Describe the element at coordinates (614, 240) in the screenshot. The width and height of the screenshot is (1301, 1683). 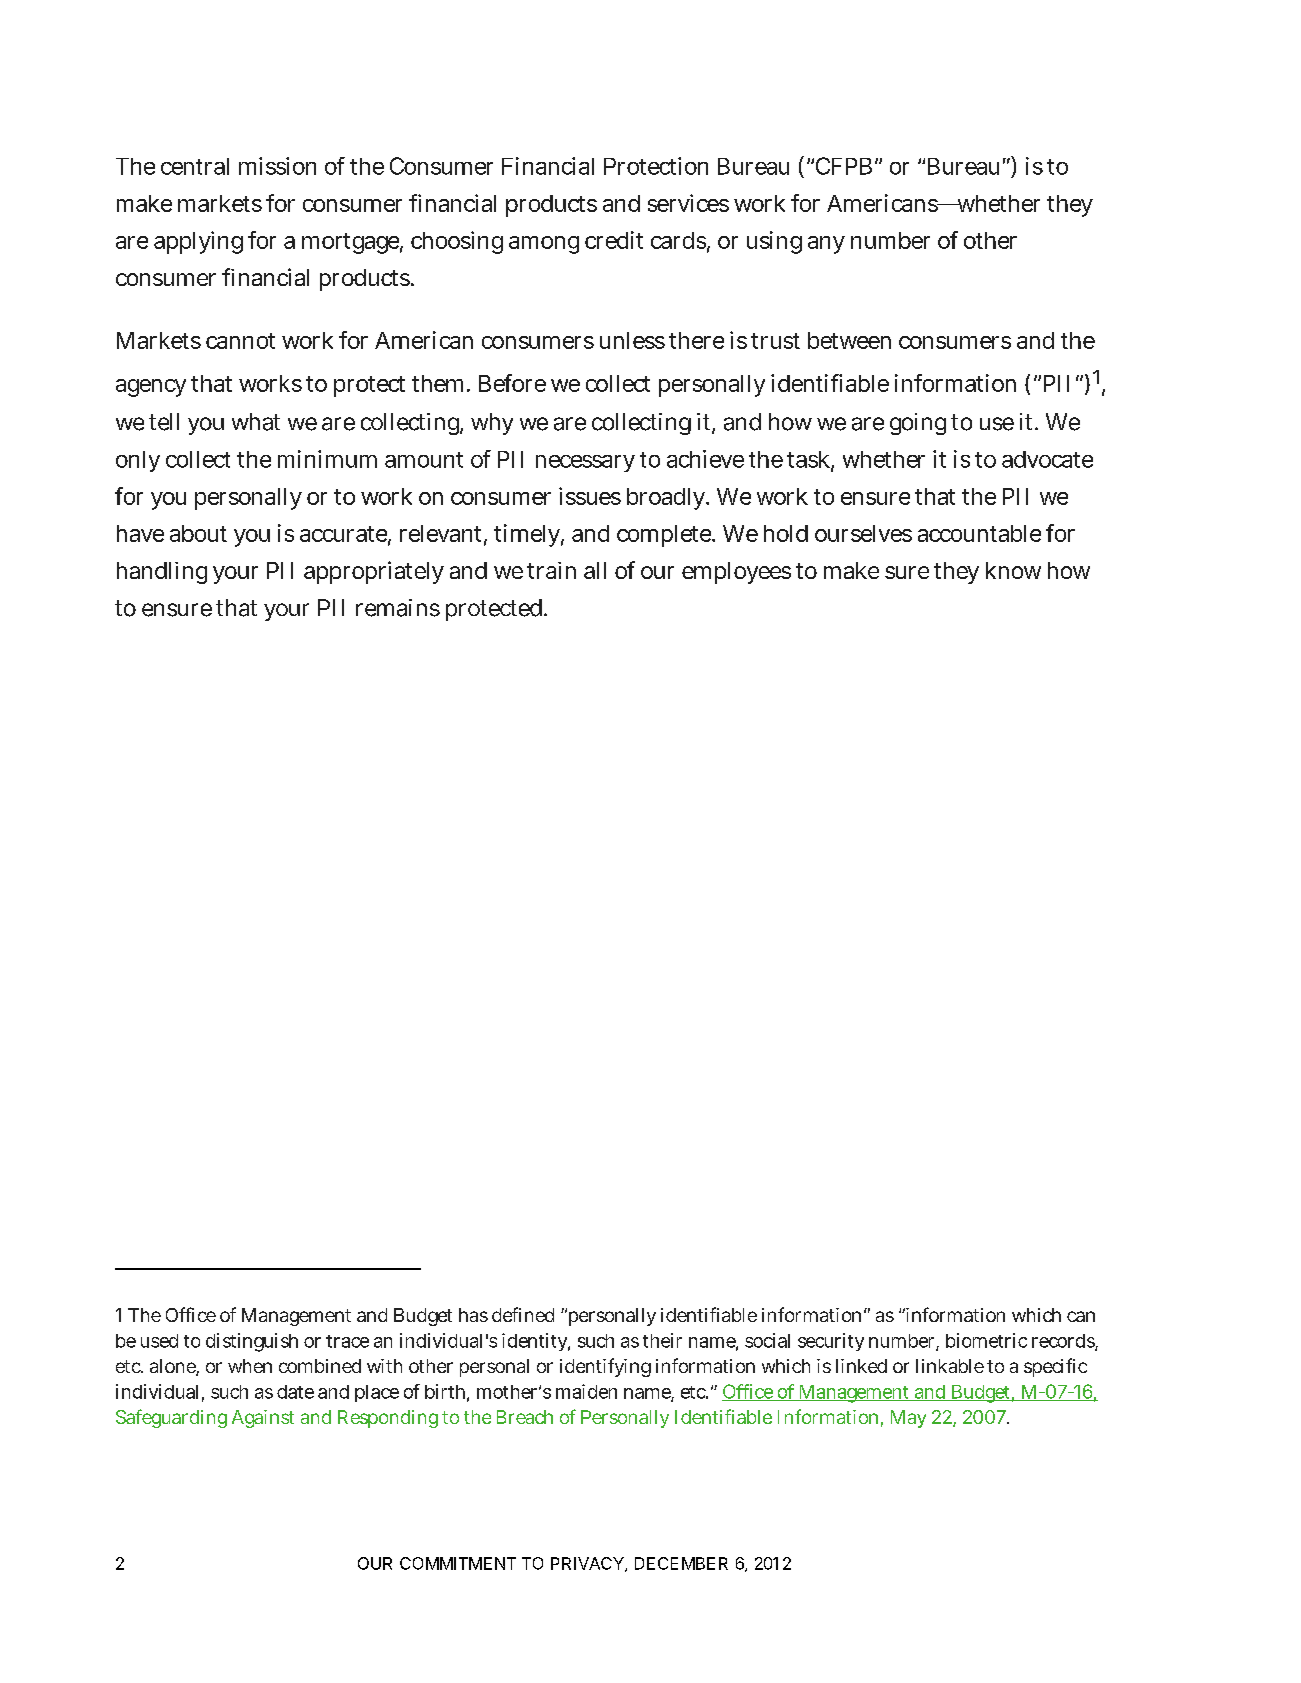
I see `credit` at that location.
